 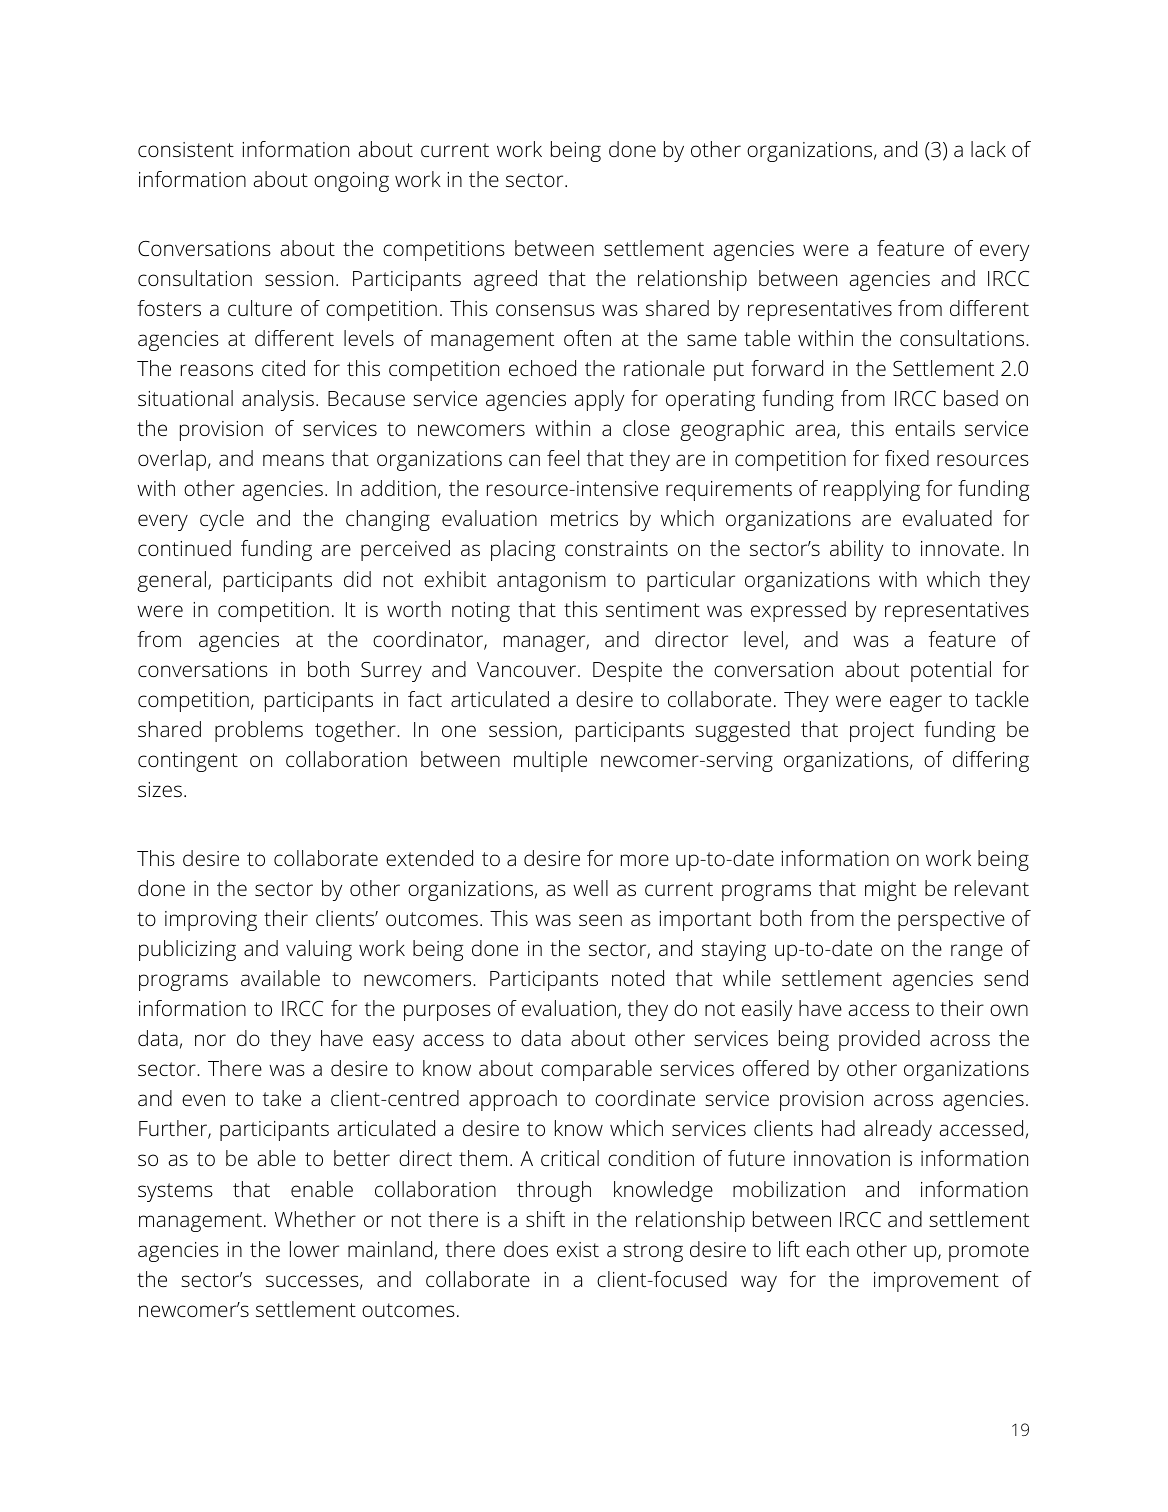 I want to click on feel, so click(x=563, y=458).
